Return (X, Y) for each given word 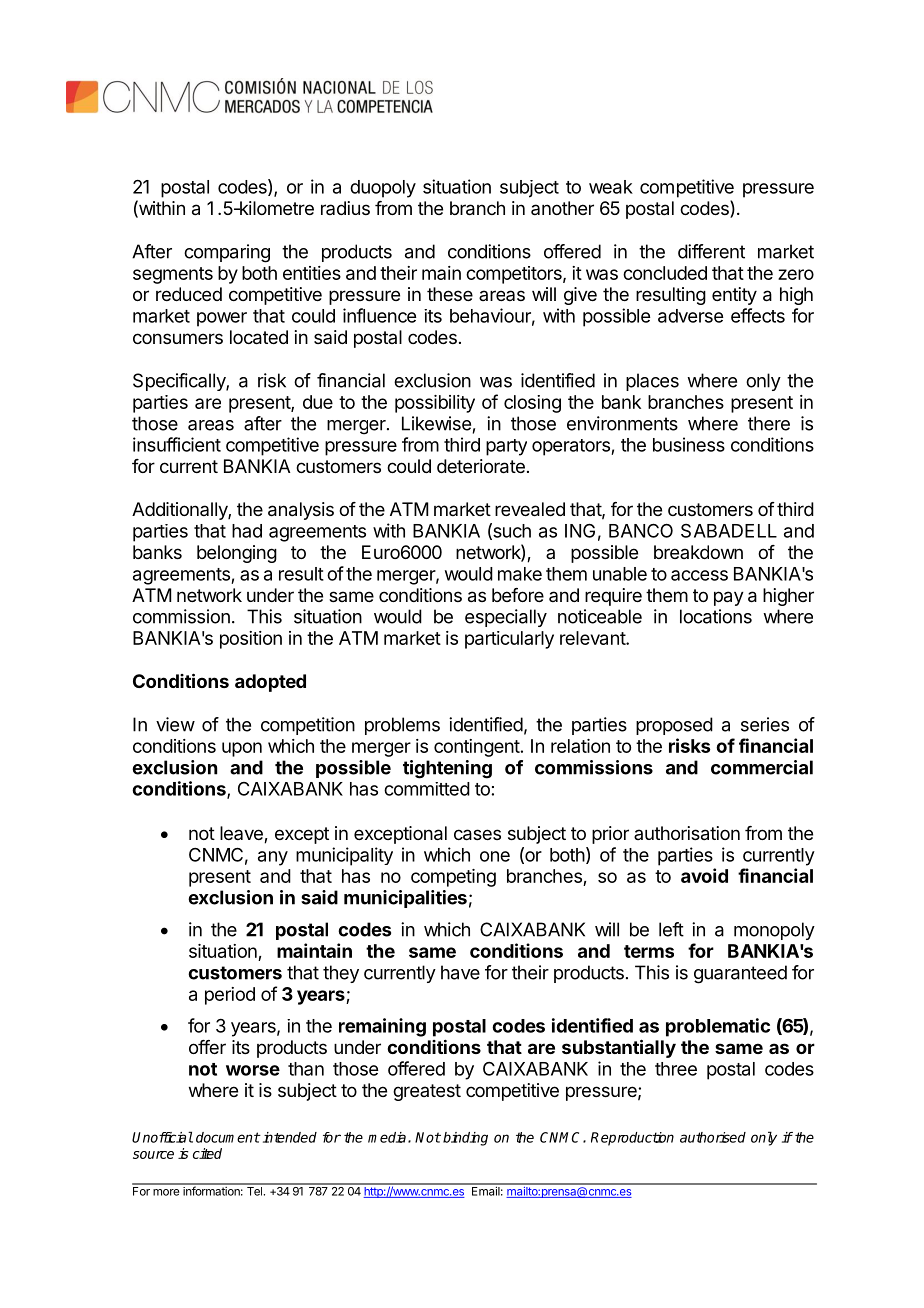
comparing (227, 253)
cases (477, 835)
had (247, 531)
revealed (530, 509)
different (711, 251)
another (562, 208)
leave (242, 834)
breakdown (698, 552)
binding (465, 1139)
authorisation (687, 833)
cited (207, 1153)
